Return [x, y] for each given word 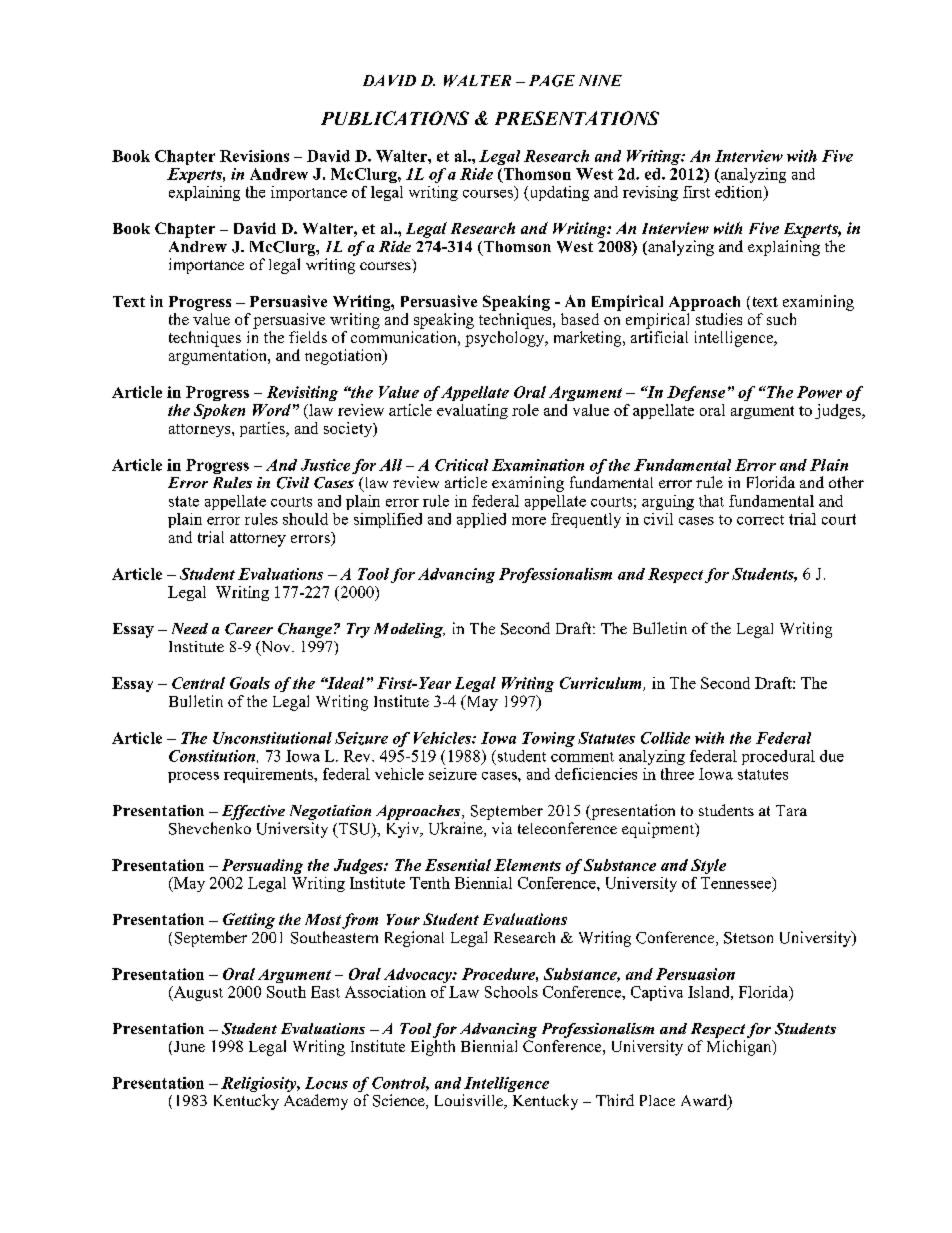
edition [740, 193]
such [781, 319]
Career [249, 629]
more [529, 521]
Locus [326, 1083]
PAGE [552, 81]
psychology [506, 339]
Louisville [470, 1101]
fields [308, 337]
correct [760, 520]
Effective [253, 812]
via [502, 828]
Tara [791, 810]
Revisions [254, 156]
